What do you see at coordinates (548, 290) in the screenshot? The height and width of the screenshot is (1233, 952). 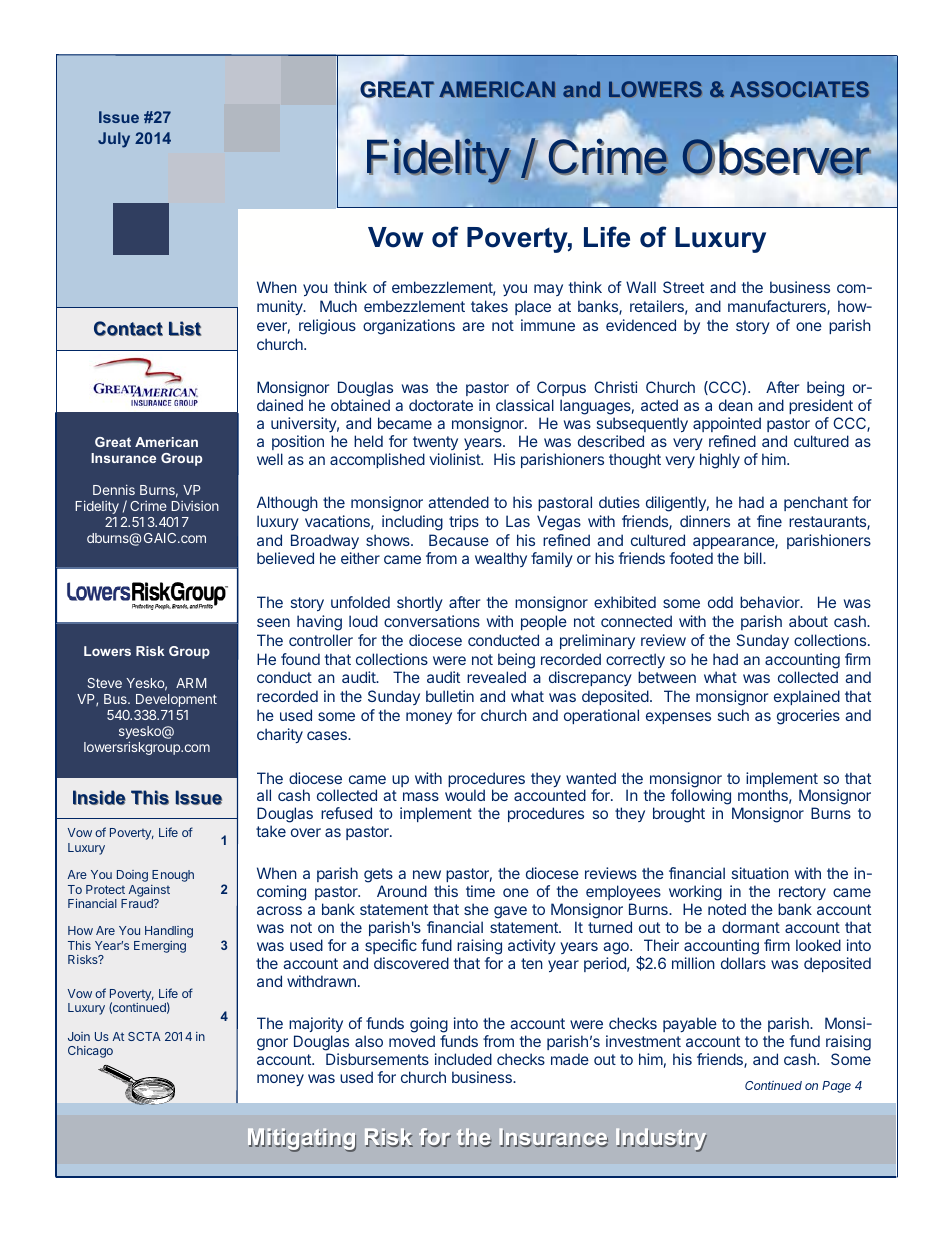 I see `may` at bounding box center [548, 290].
